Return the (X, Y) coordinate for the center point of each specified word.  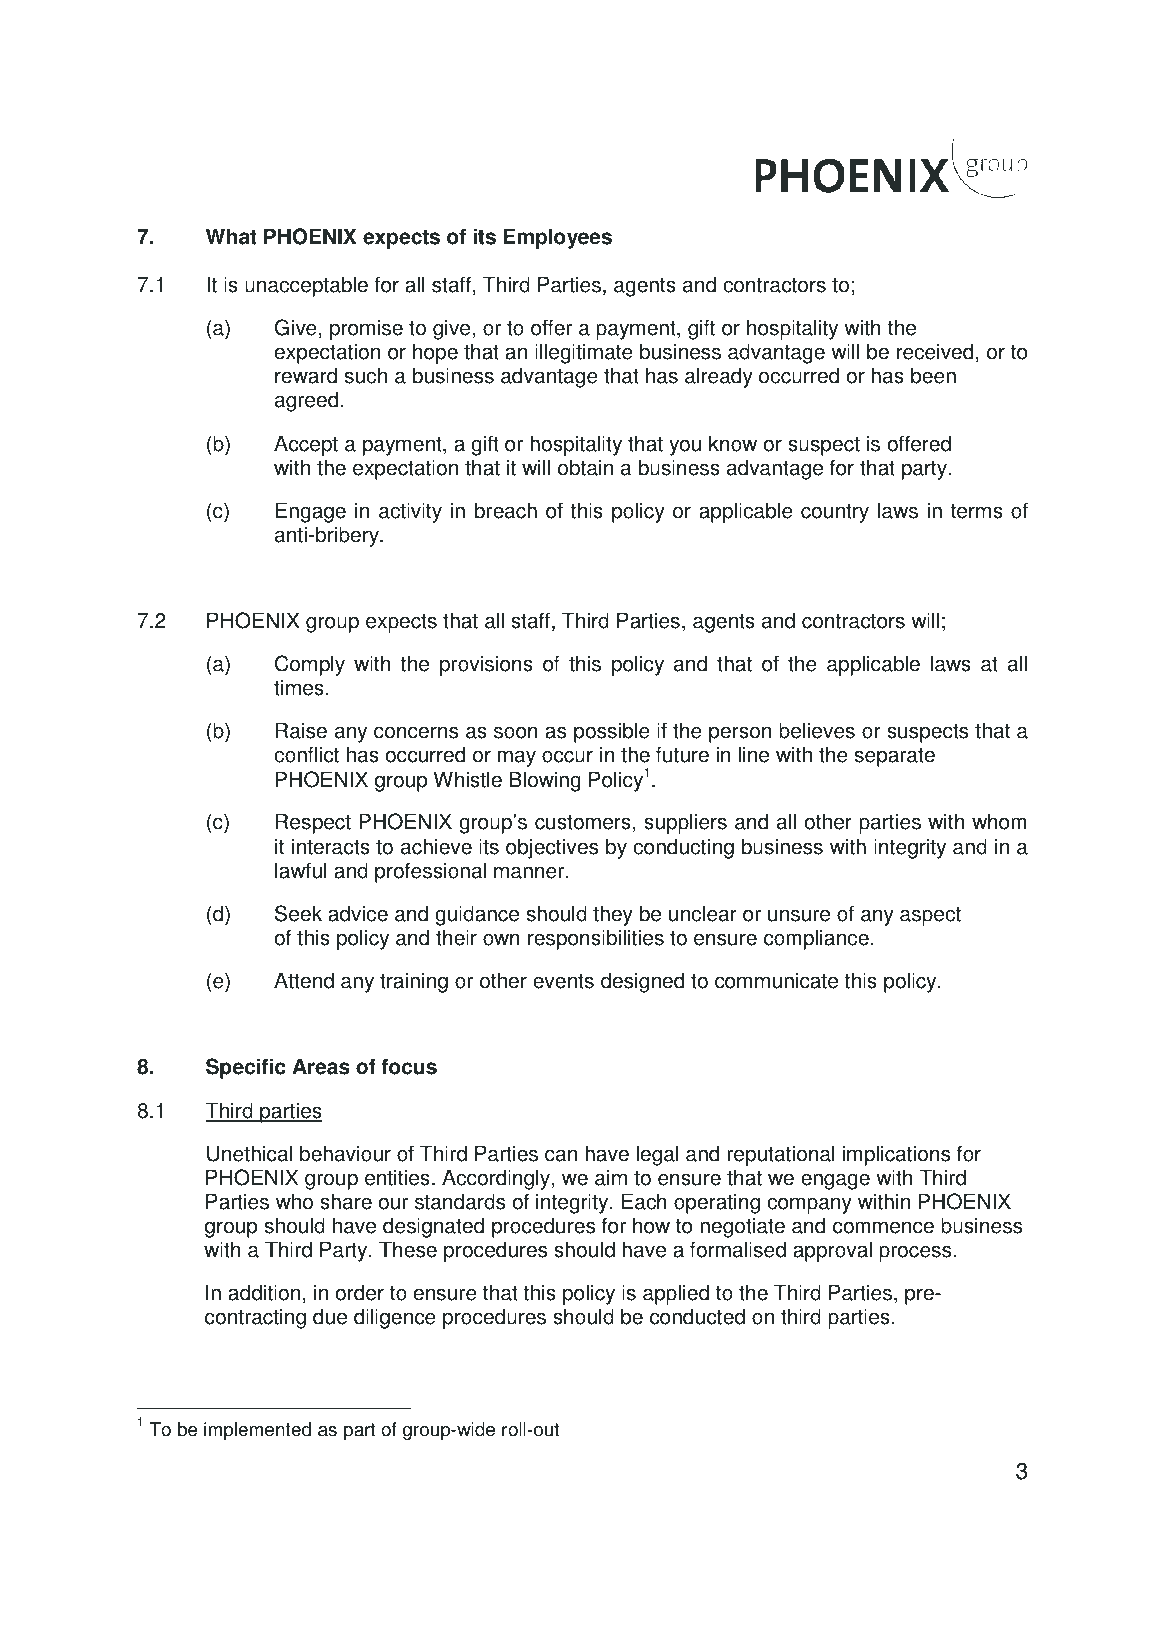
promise (366, 329)
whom (999, 821)
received (935, 351)
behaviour (345, 1153)
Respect (313, 823)
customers (583, 822)
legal (657, 1155)
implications (896, 1155)
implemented (257, 1431)
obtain (585, 467)
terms (977, 511)
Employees (558, 238)
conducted (697, 1316)
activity (410, 512)
